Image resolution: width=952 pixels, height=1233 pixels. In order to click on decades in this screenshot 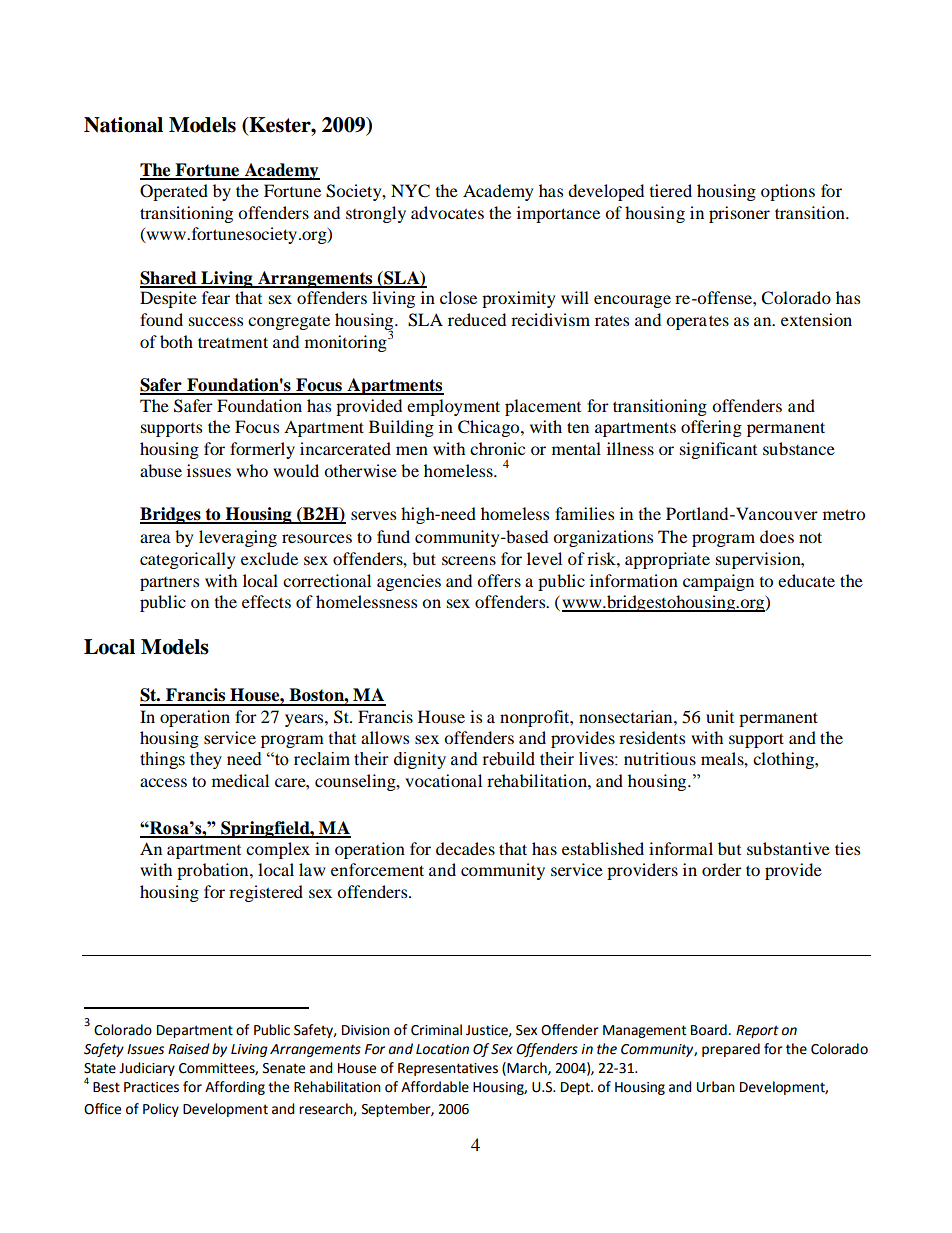, I will do `click(465, 848)`.
